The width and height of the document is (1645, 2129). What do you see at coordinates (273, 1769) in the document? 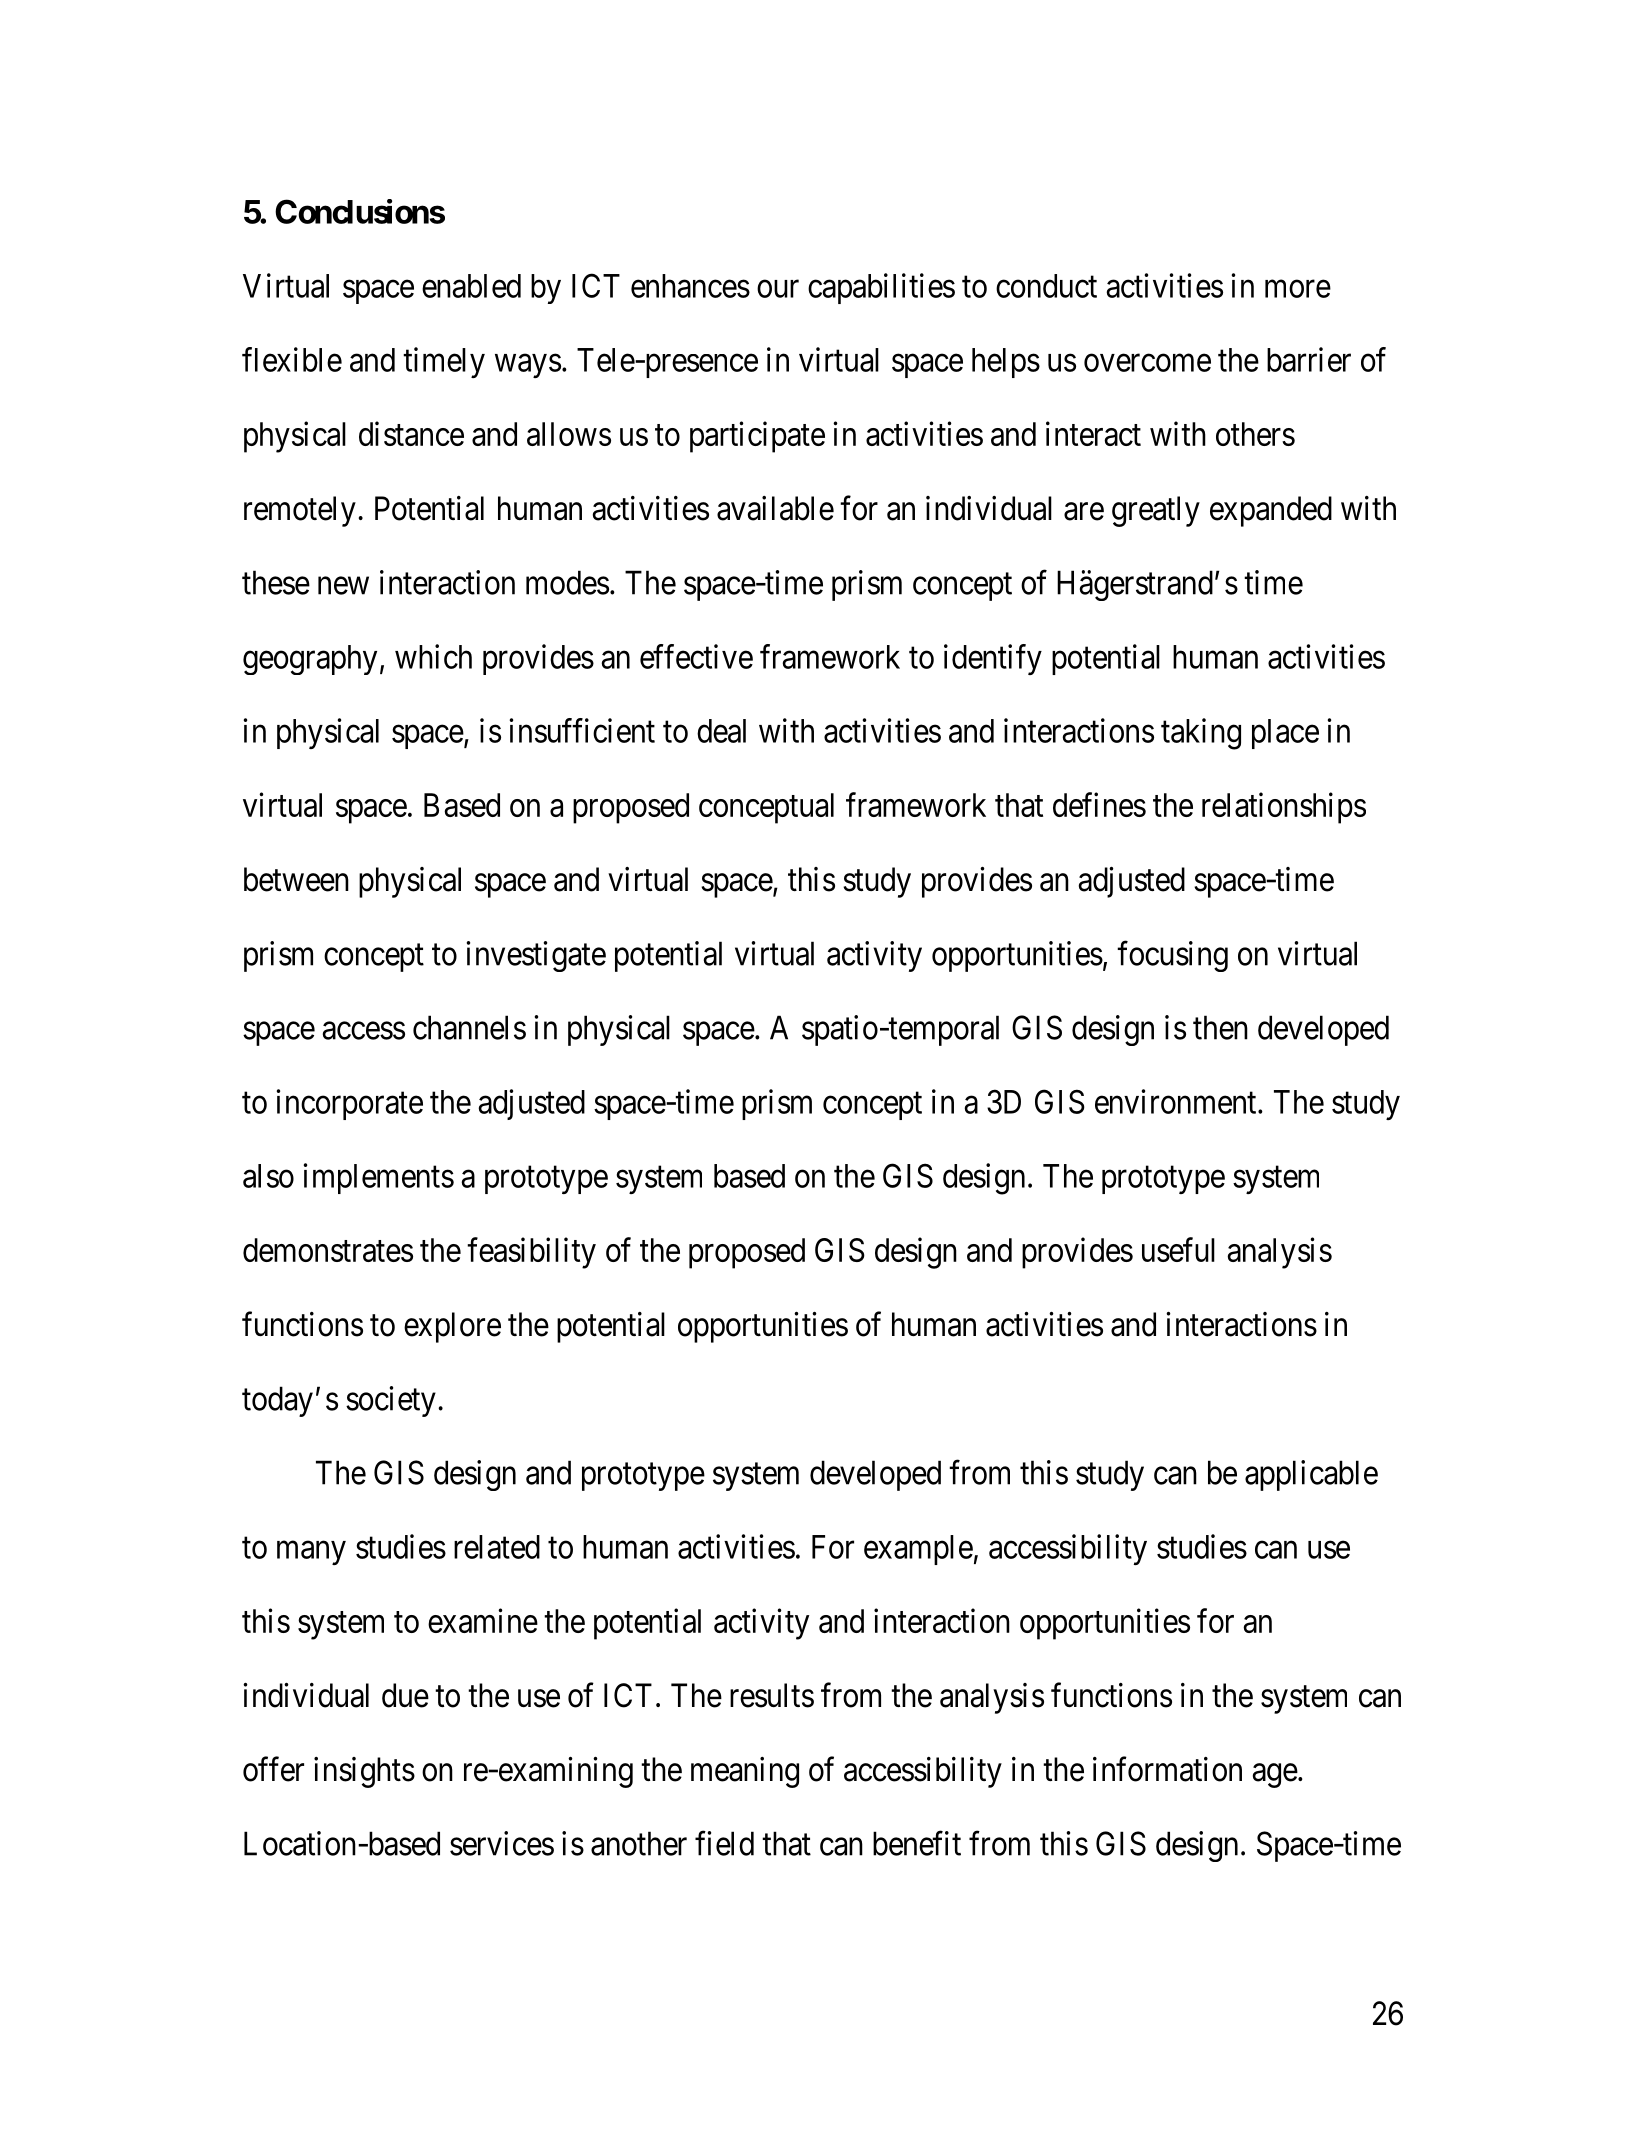
I see `offer` at bounding box center [273, 1769].
